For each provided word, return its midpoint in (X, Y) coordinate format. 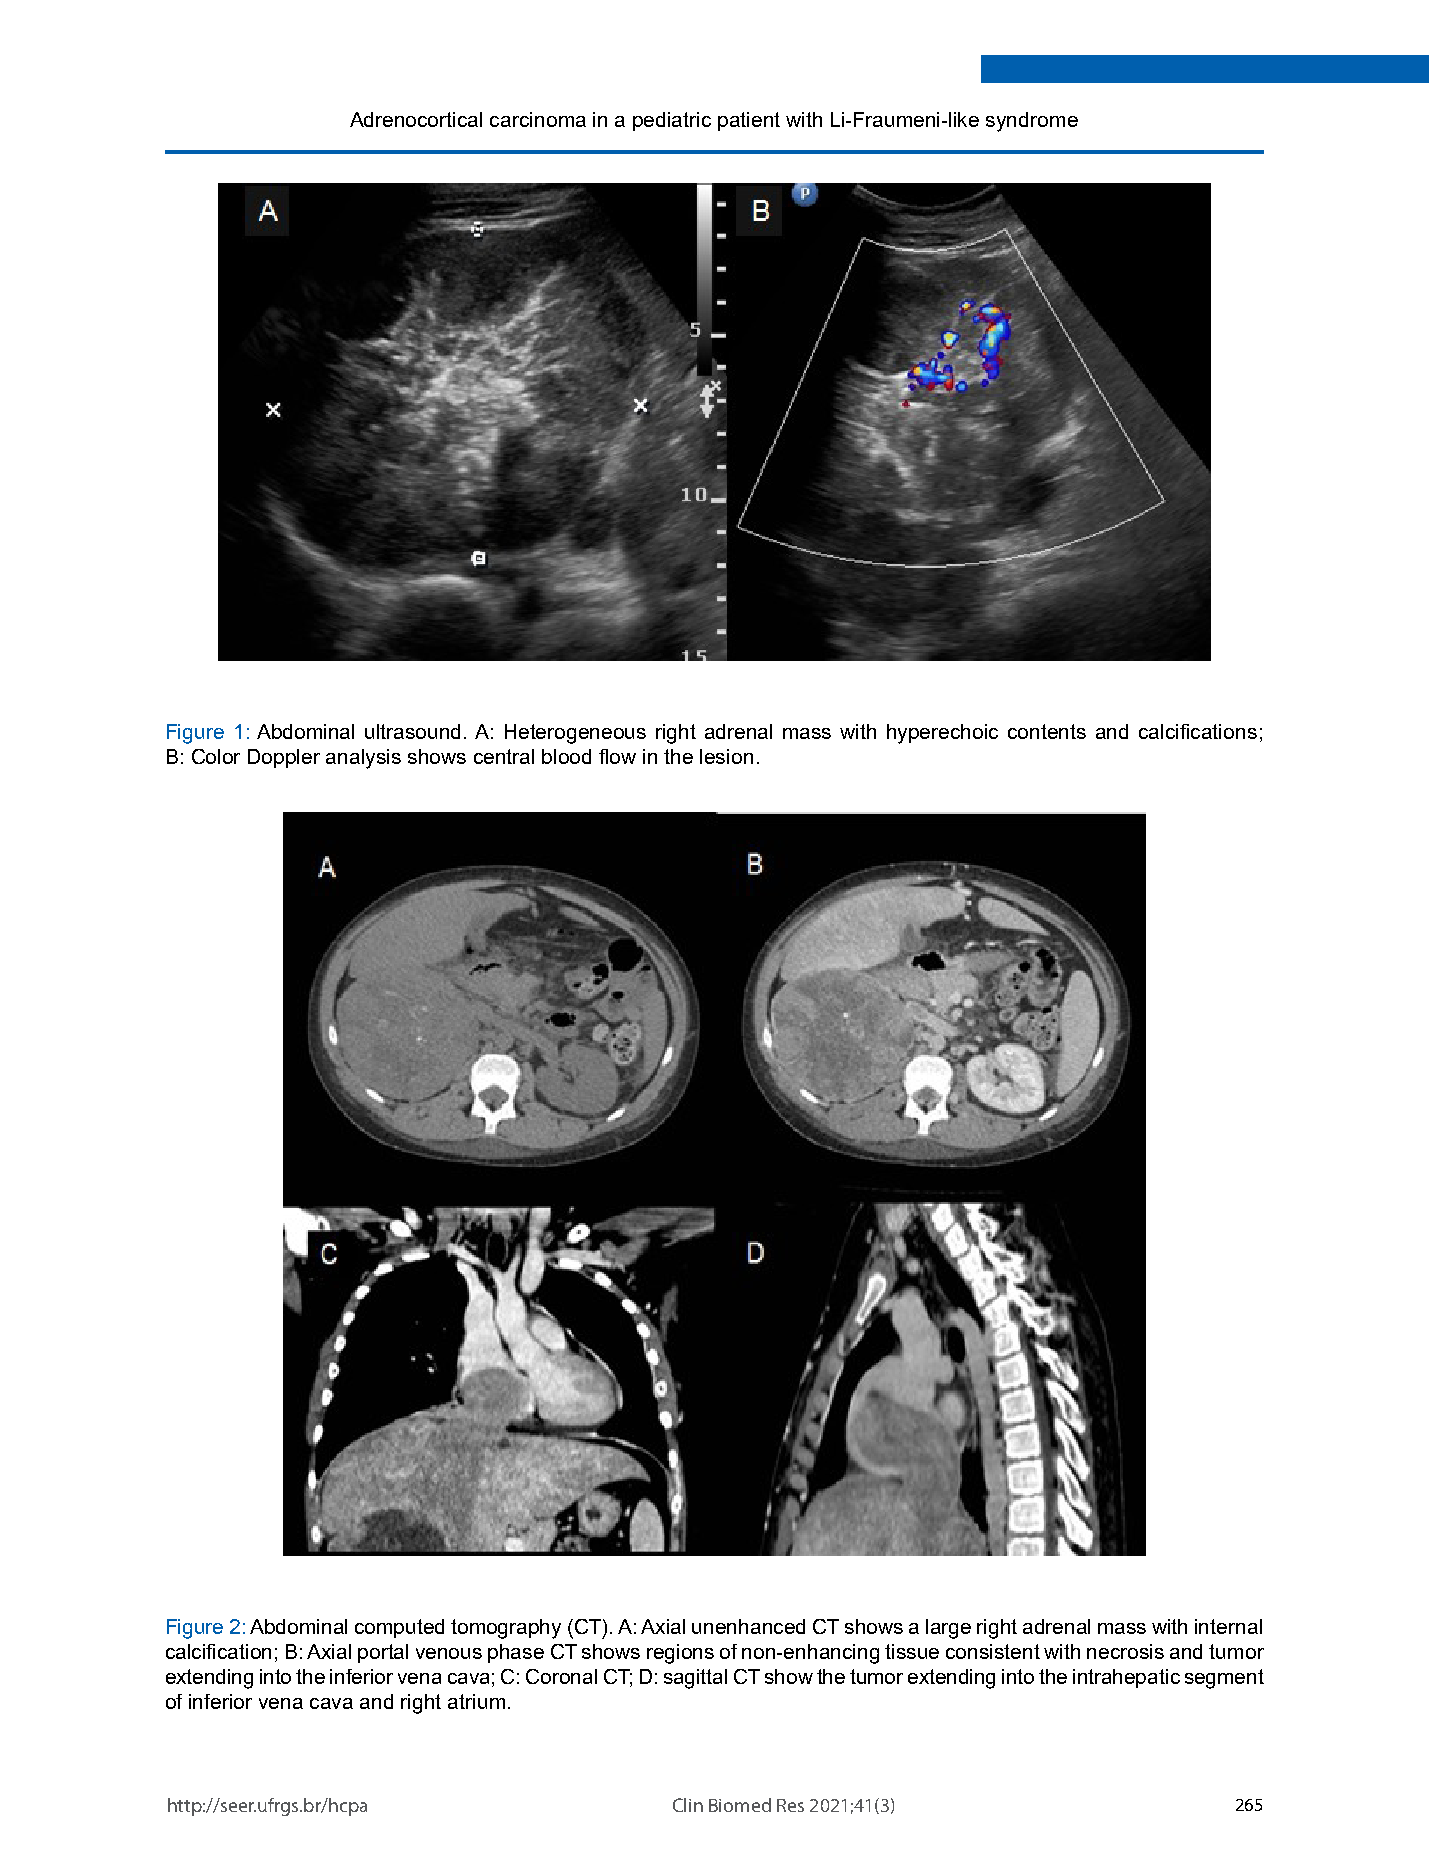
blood (566, 756)
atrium (476, 1701)
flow (617, 756)
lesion (726, 756)
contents (1047, 731)
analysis (363, 759)
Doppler (284, 758)
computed (399, 1628)
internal (1228, 1626)
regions (680, 1654)
